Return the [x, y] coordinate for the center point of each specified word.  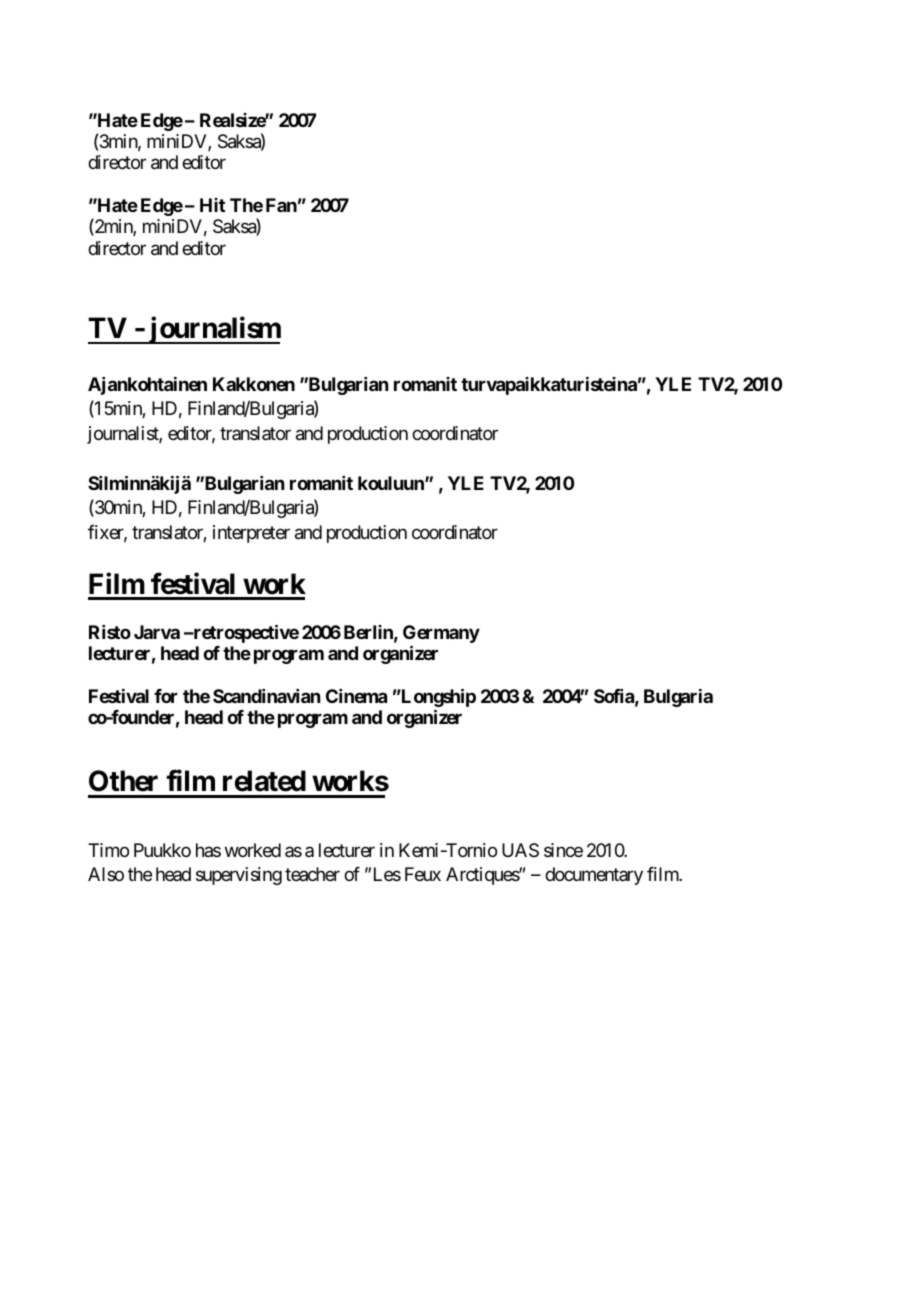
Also [106, 874]
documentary [594, 876]
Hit [212, 205]
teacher [312, 874]
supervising [239, 876]
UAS [520, 850]
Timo [108, 850]
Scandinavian [266, 696]
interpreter [251, 534]
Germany [441, 634]
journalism [213, 330]
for [166, 696]
